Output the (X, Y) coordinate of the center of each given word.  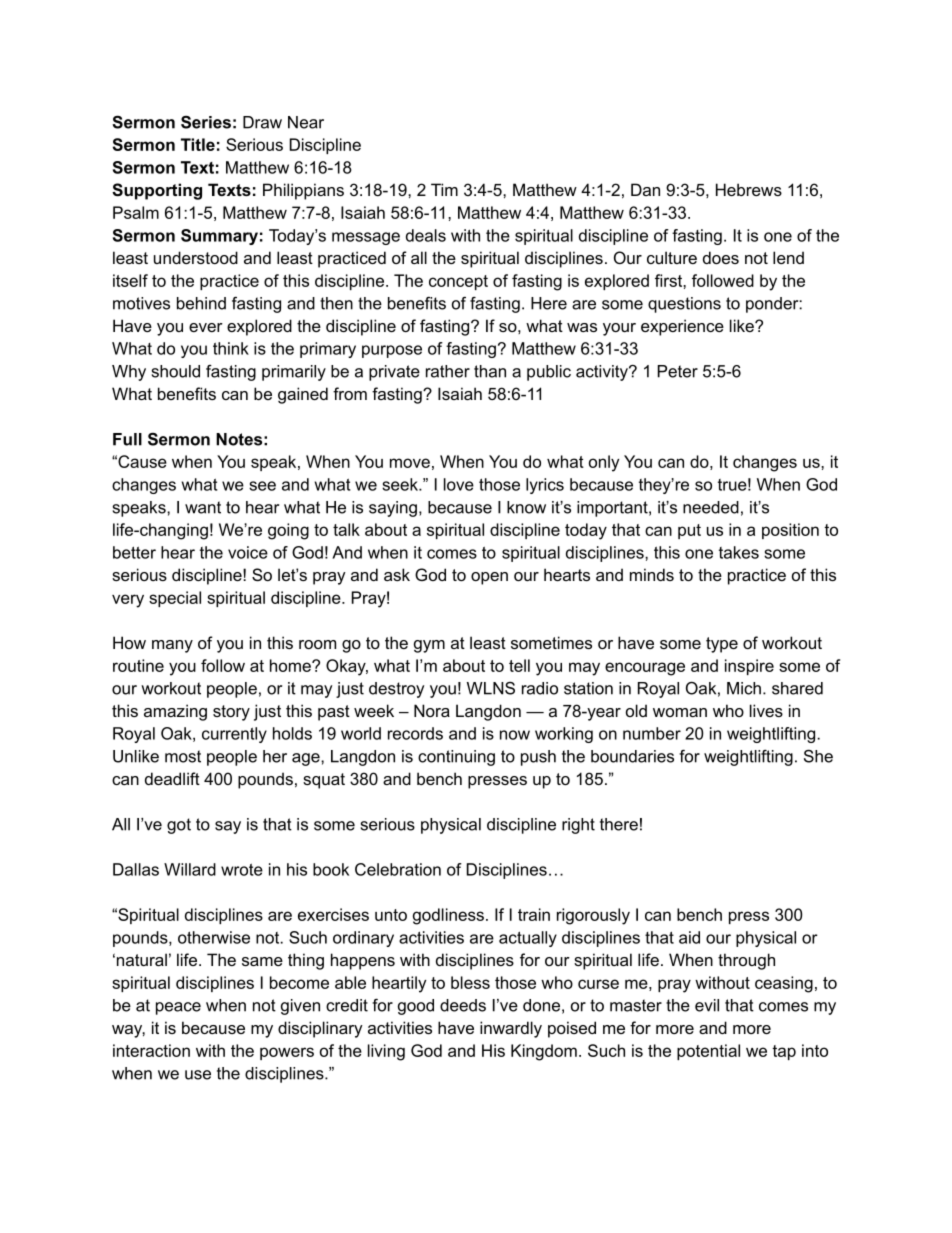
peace (178, 1008)
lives (766, 710)
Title (198, 144)
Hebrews (749, 189)
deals (426, 235)
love (459, 484)
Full (127, 439)
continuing (456, 758)
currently (234, 735)
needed (711, 507)
